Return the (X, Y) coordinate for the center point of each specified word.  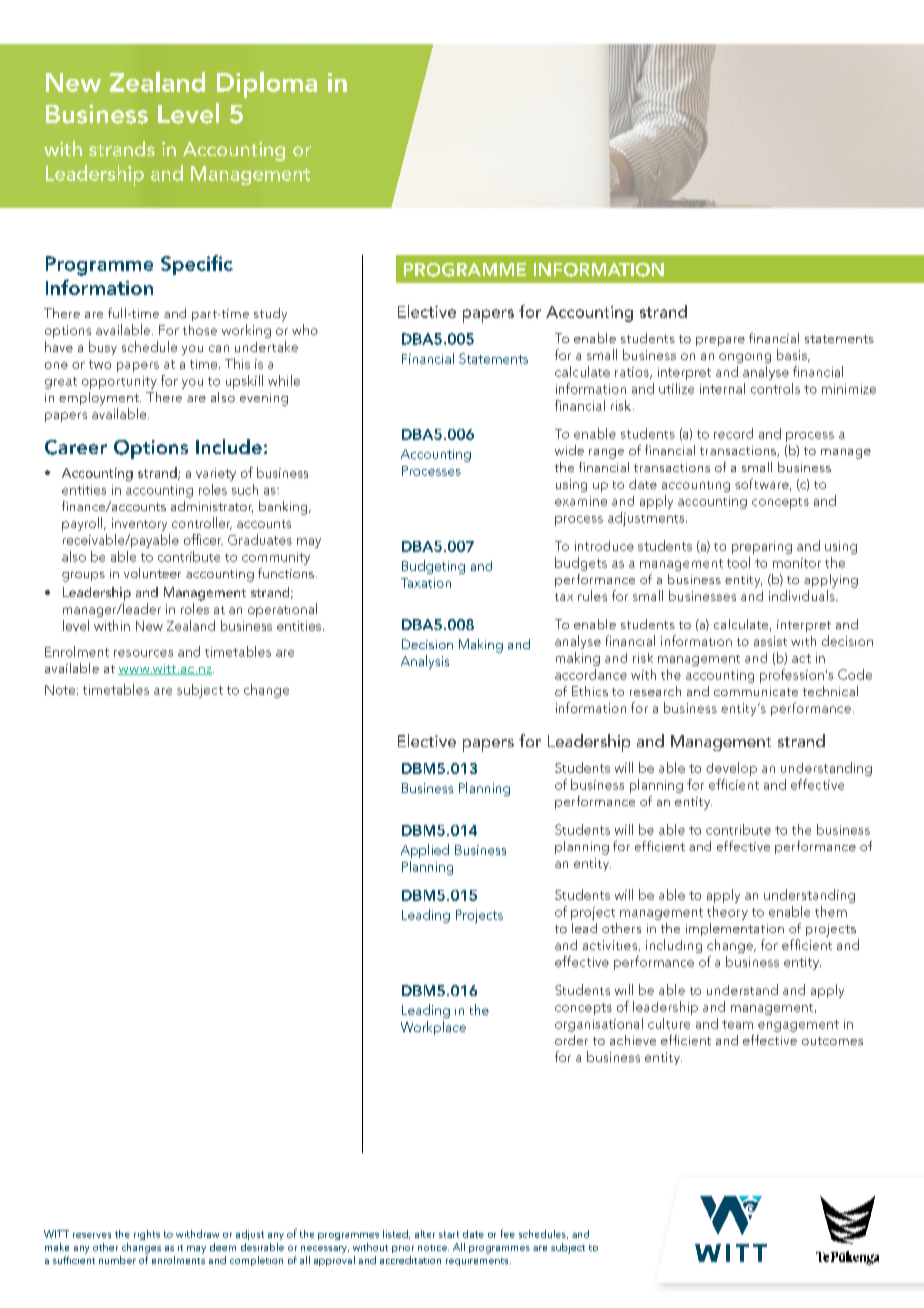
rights (147, 1235)
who (305, 329)
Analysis (425, 662)
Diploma (267, 85)
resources (143, 653)
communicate (756, 691)
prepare (720, 341)
